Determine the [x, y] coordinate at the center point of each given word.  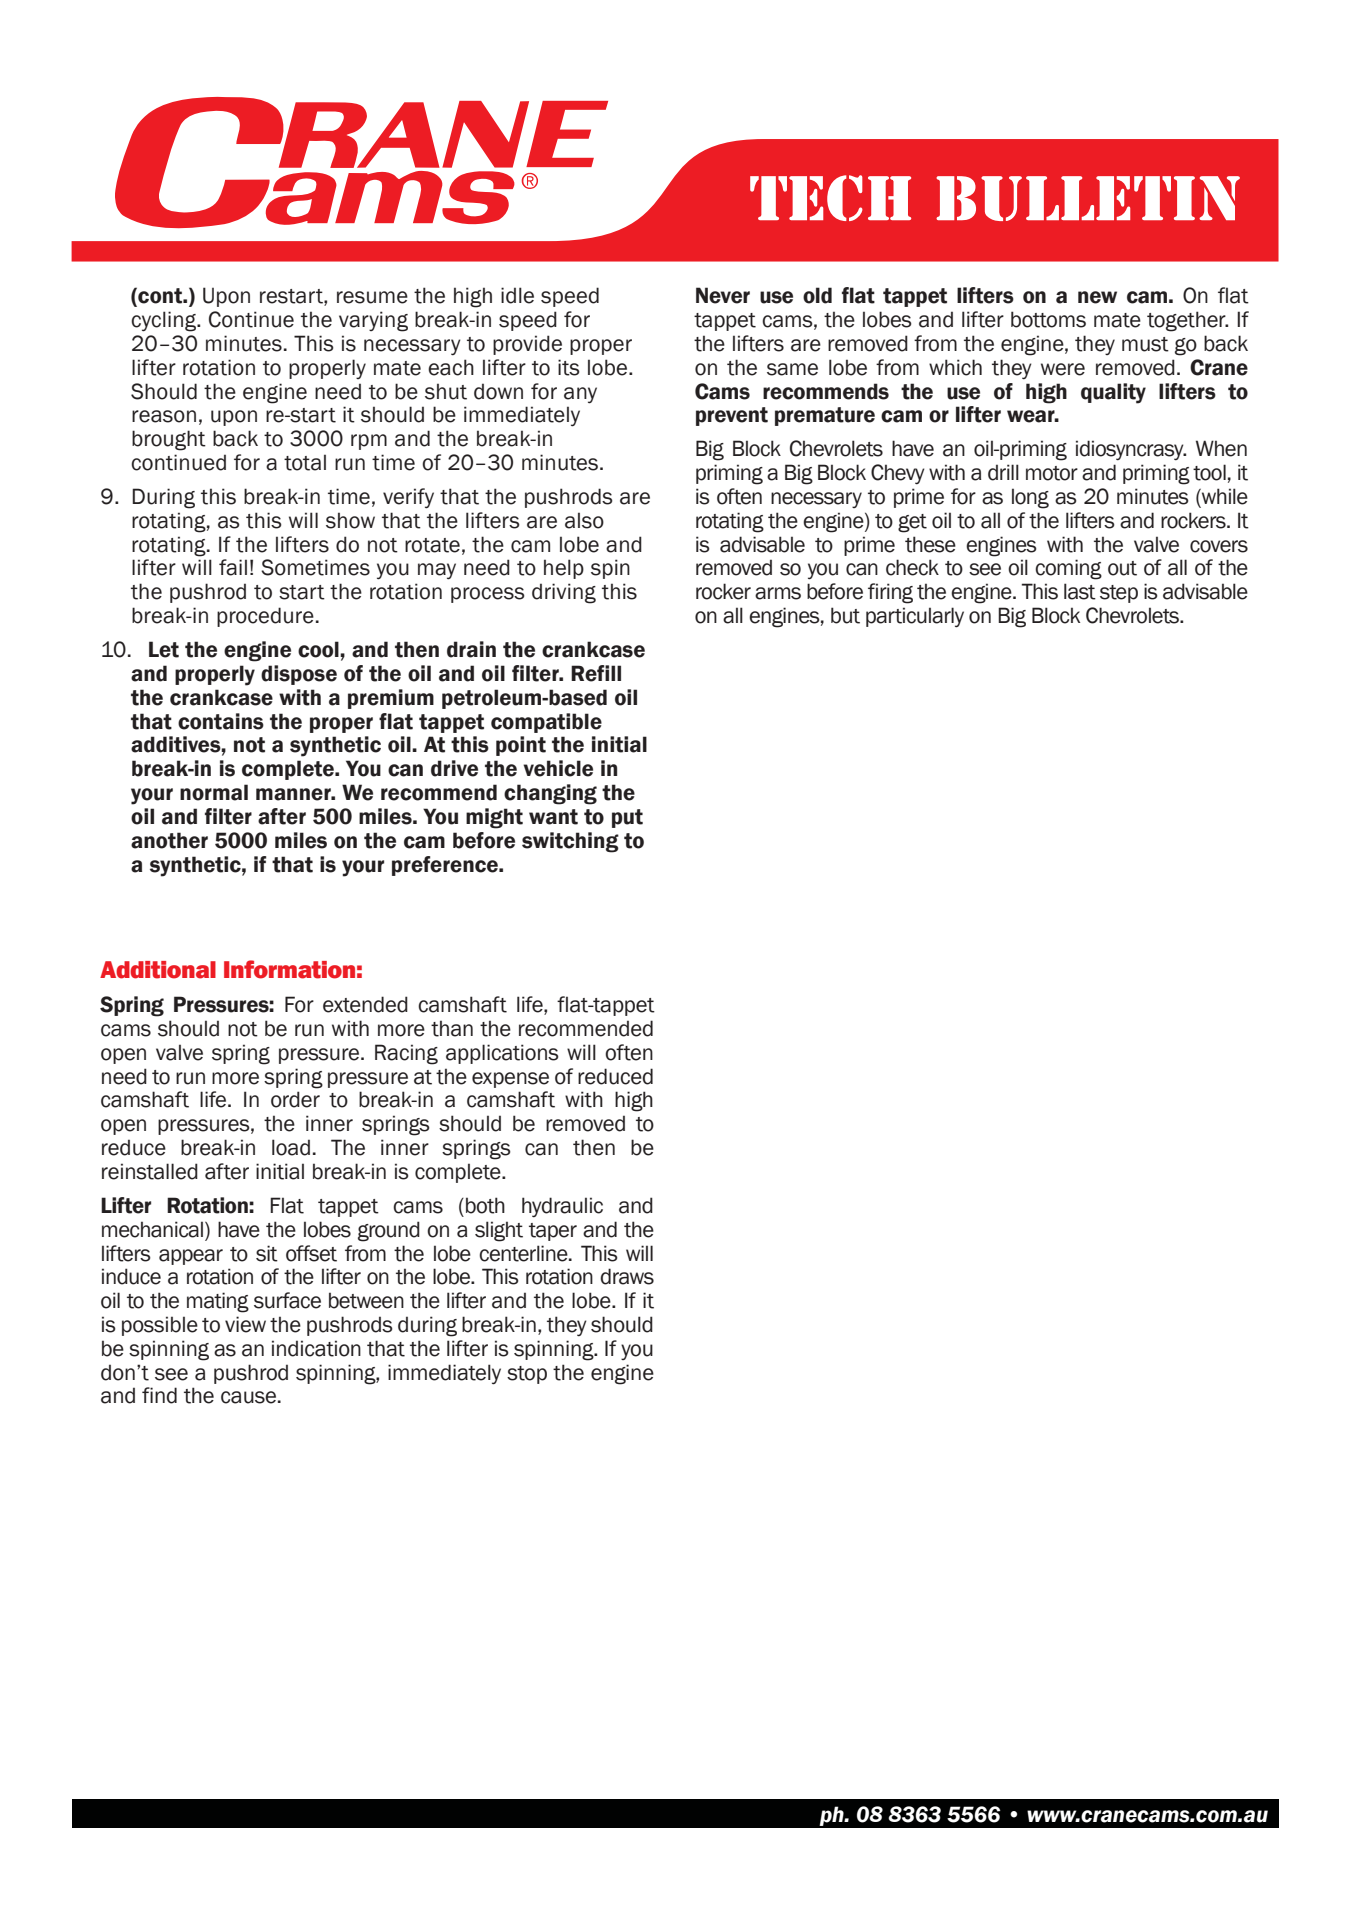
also [584, 520]
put [627, 818]
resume [372, 297]
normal [214, 792]
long [1030, 498]
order [295, 1099]
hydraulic [562, 1207]
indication [316, 1348]
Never [723, 295]
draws [627, 1276]
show [350, 520]
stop [527, 1375]
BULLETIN [1088, 198]
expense [510, 1080]
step [1119, 594]
